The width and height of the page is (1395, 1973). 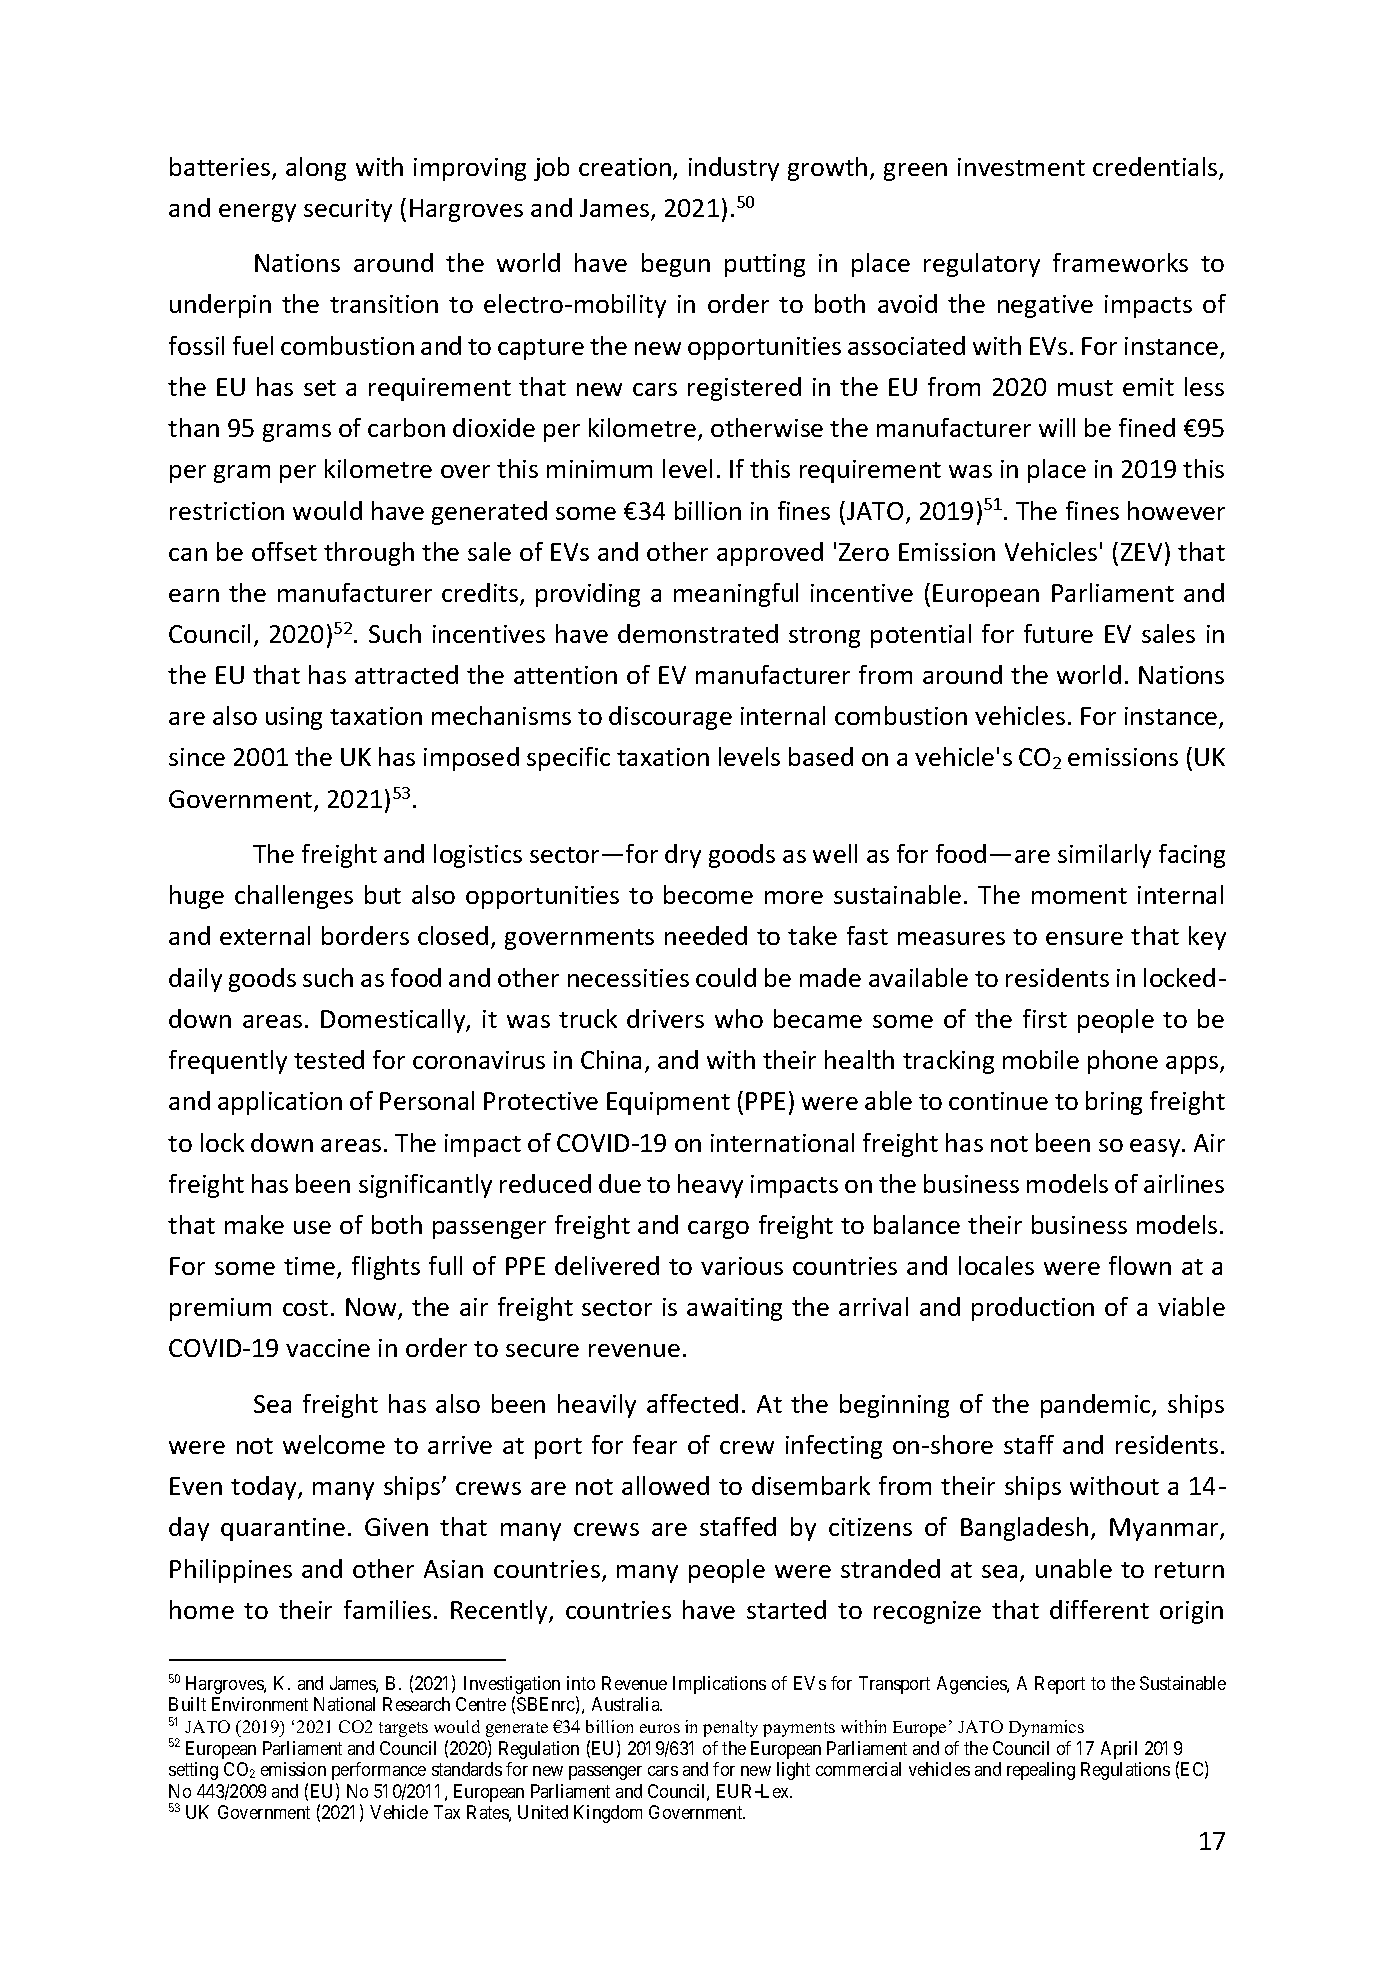 I want to click on challenges, so click(x=294, y=897).
